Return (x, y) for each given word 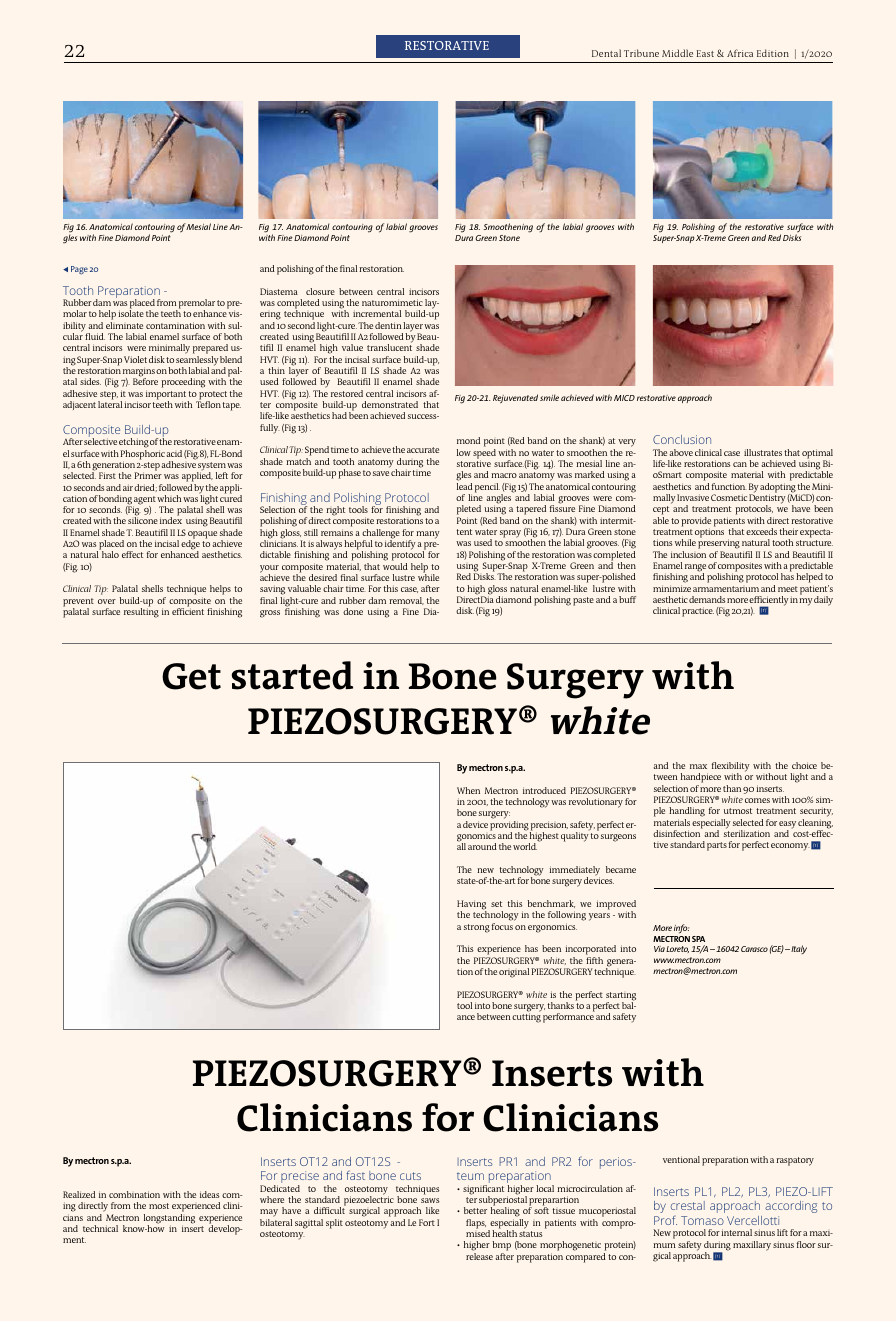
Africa (740, 53)
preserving (719, 545)
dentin (388, 325)
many (428, 535)
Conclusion (682, 439)
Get (191, 676)
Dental (606, 53)
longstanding (169, 1220)
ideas (210, 1194)
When (468, 790)
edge (190, 545)
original (514, 973)
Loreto (677, 949)
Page (79, 270)
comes (757, 800)
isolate (131, 313)
